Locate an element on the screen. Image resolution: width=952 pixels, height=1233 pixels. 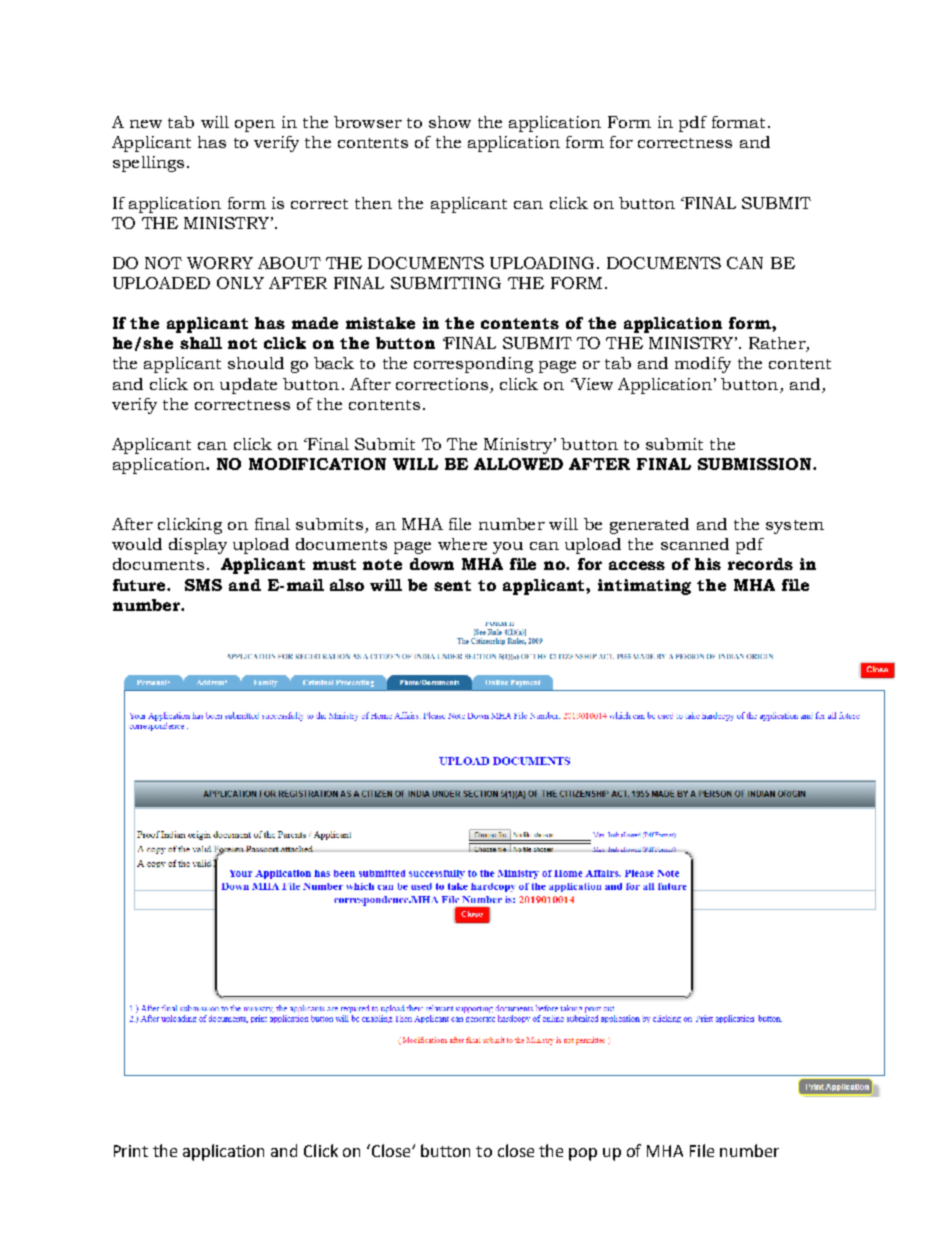
show is located at coordinates (450, 122).
